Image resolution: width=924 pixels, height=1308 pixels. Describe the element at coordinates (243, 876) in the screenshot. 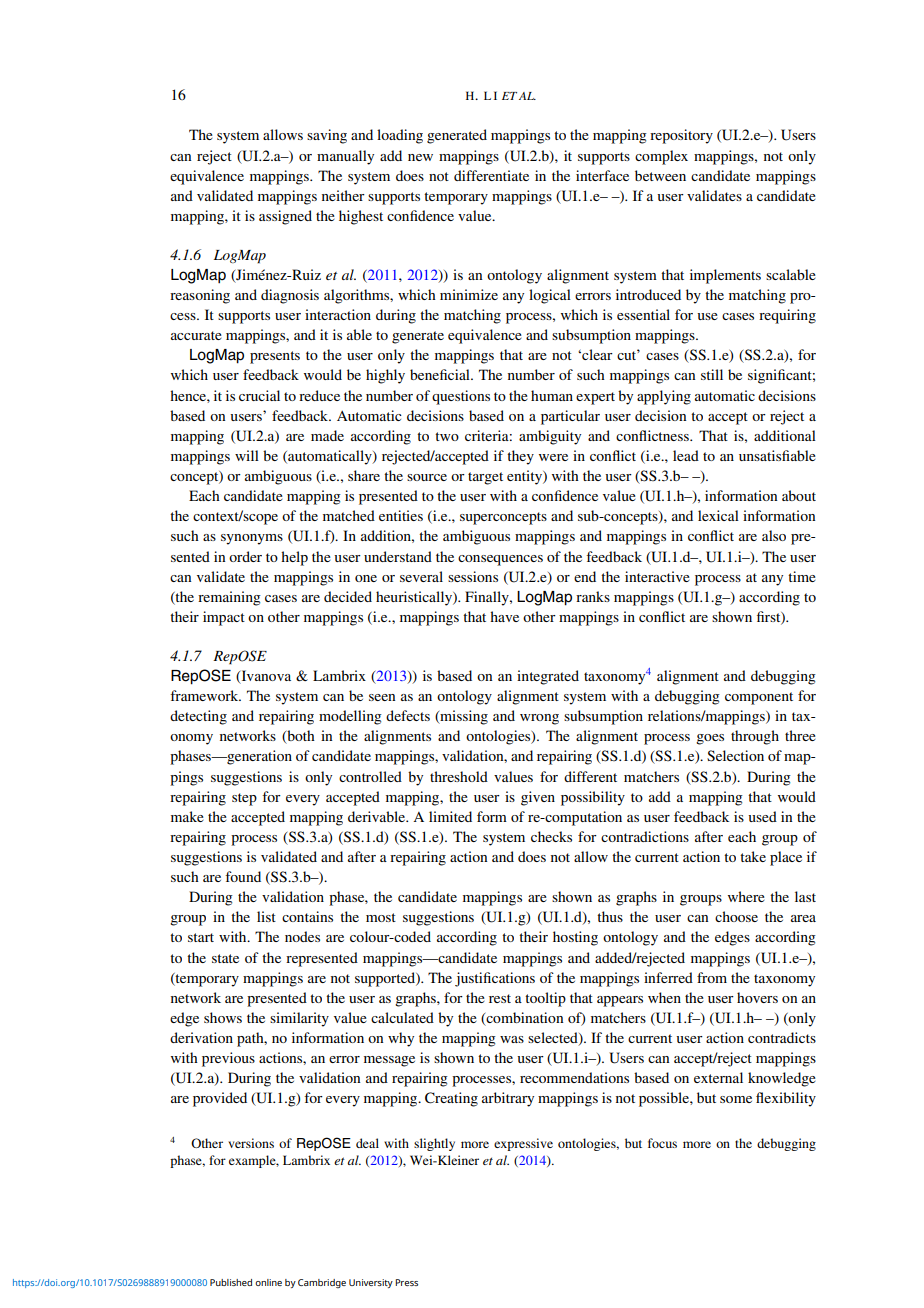

I see `found` at that location.
